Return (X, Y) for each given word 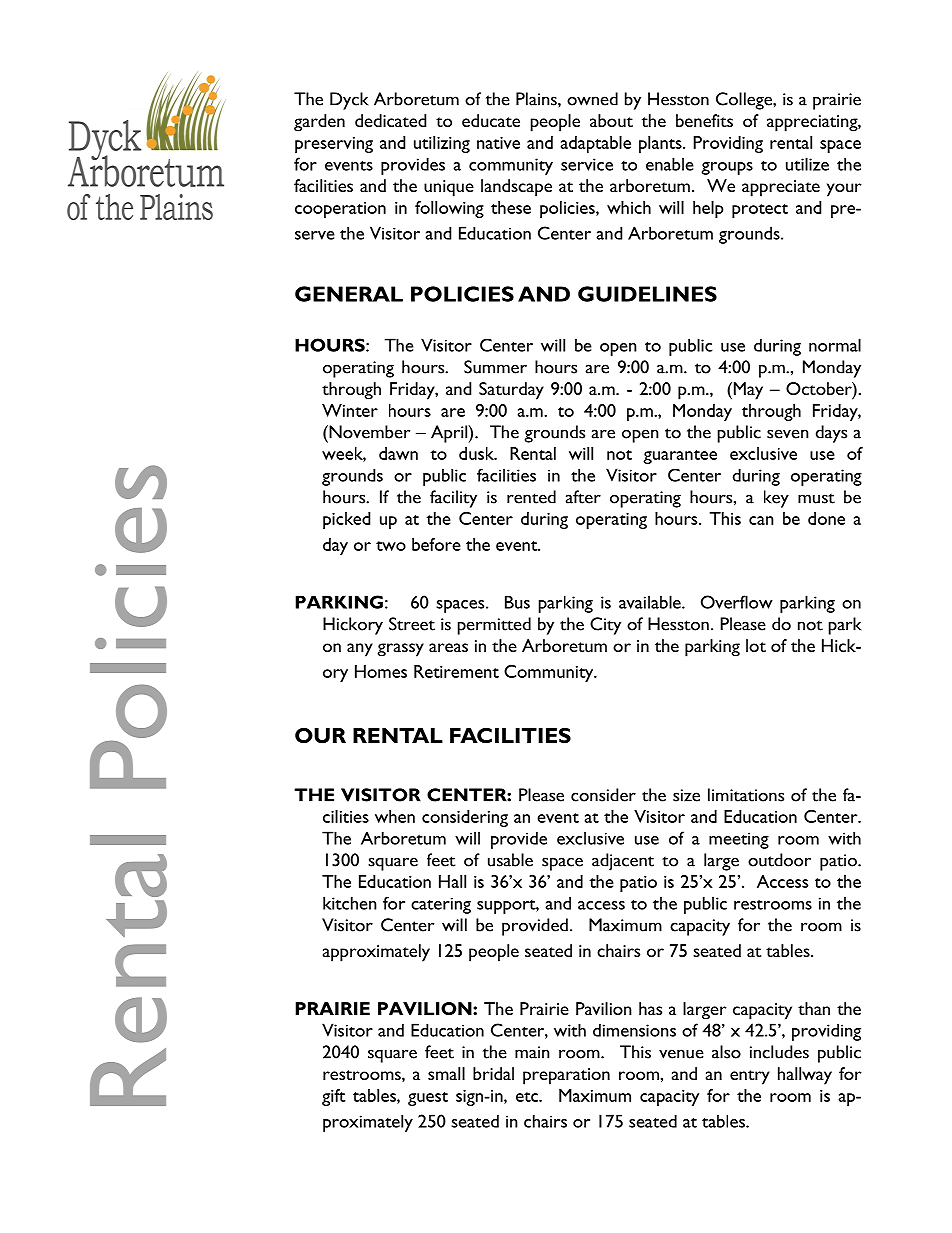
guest (428, 1099)
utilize (807, 164)
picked (346, 520)
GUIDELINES (647, 294)
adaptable (596, 144)
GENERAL (349, 294)
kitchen (350, 903)
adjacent (623, 862)
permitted (494, 626)
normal (835, 345)
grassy (400, 650)
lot (756, 645)
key (776, 499)
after (583, 497)
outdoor (779, 860)
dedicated (390, 120)
